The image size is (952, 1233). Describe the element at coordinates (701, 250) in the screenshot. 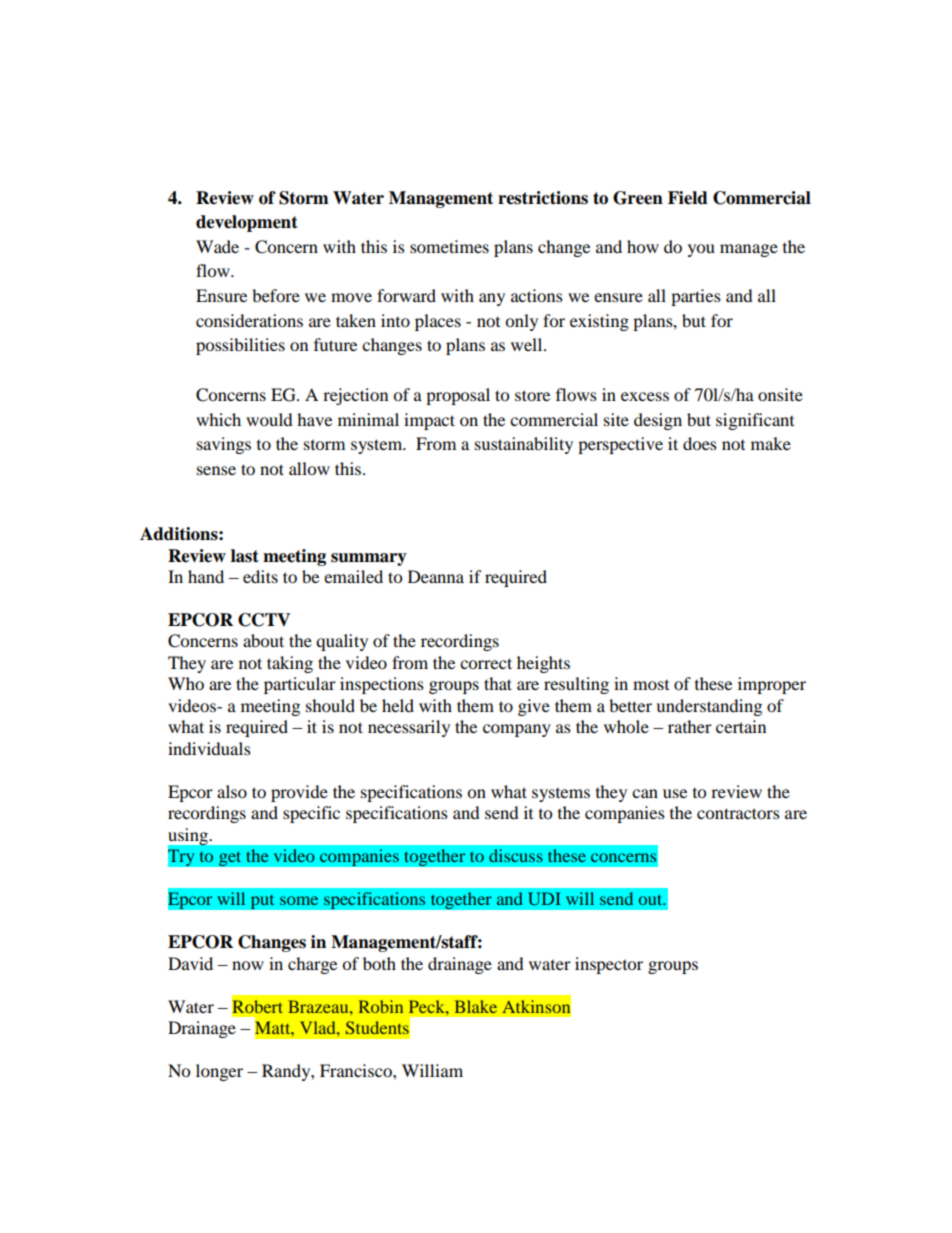

I see `you` at that location.
